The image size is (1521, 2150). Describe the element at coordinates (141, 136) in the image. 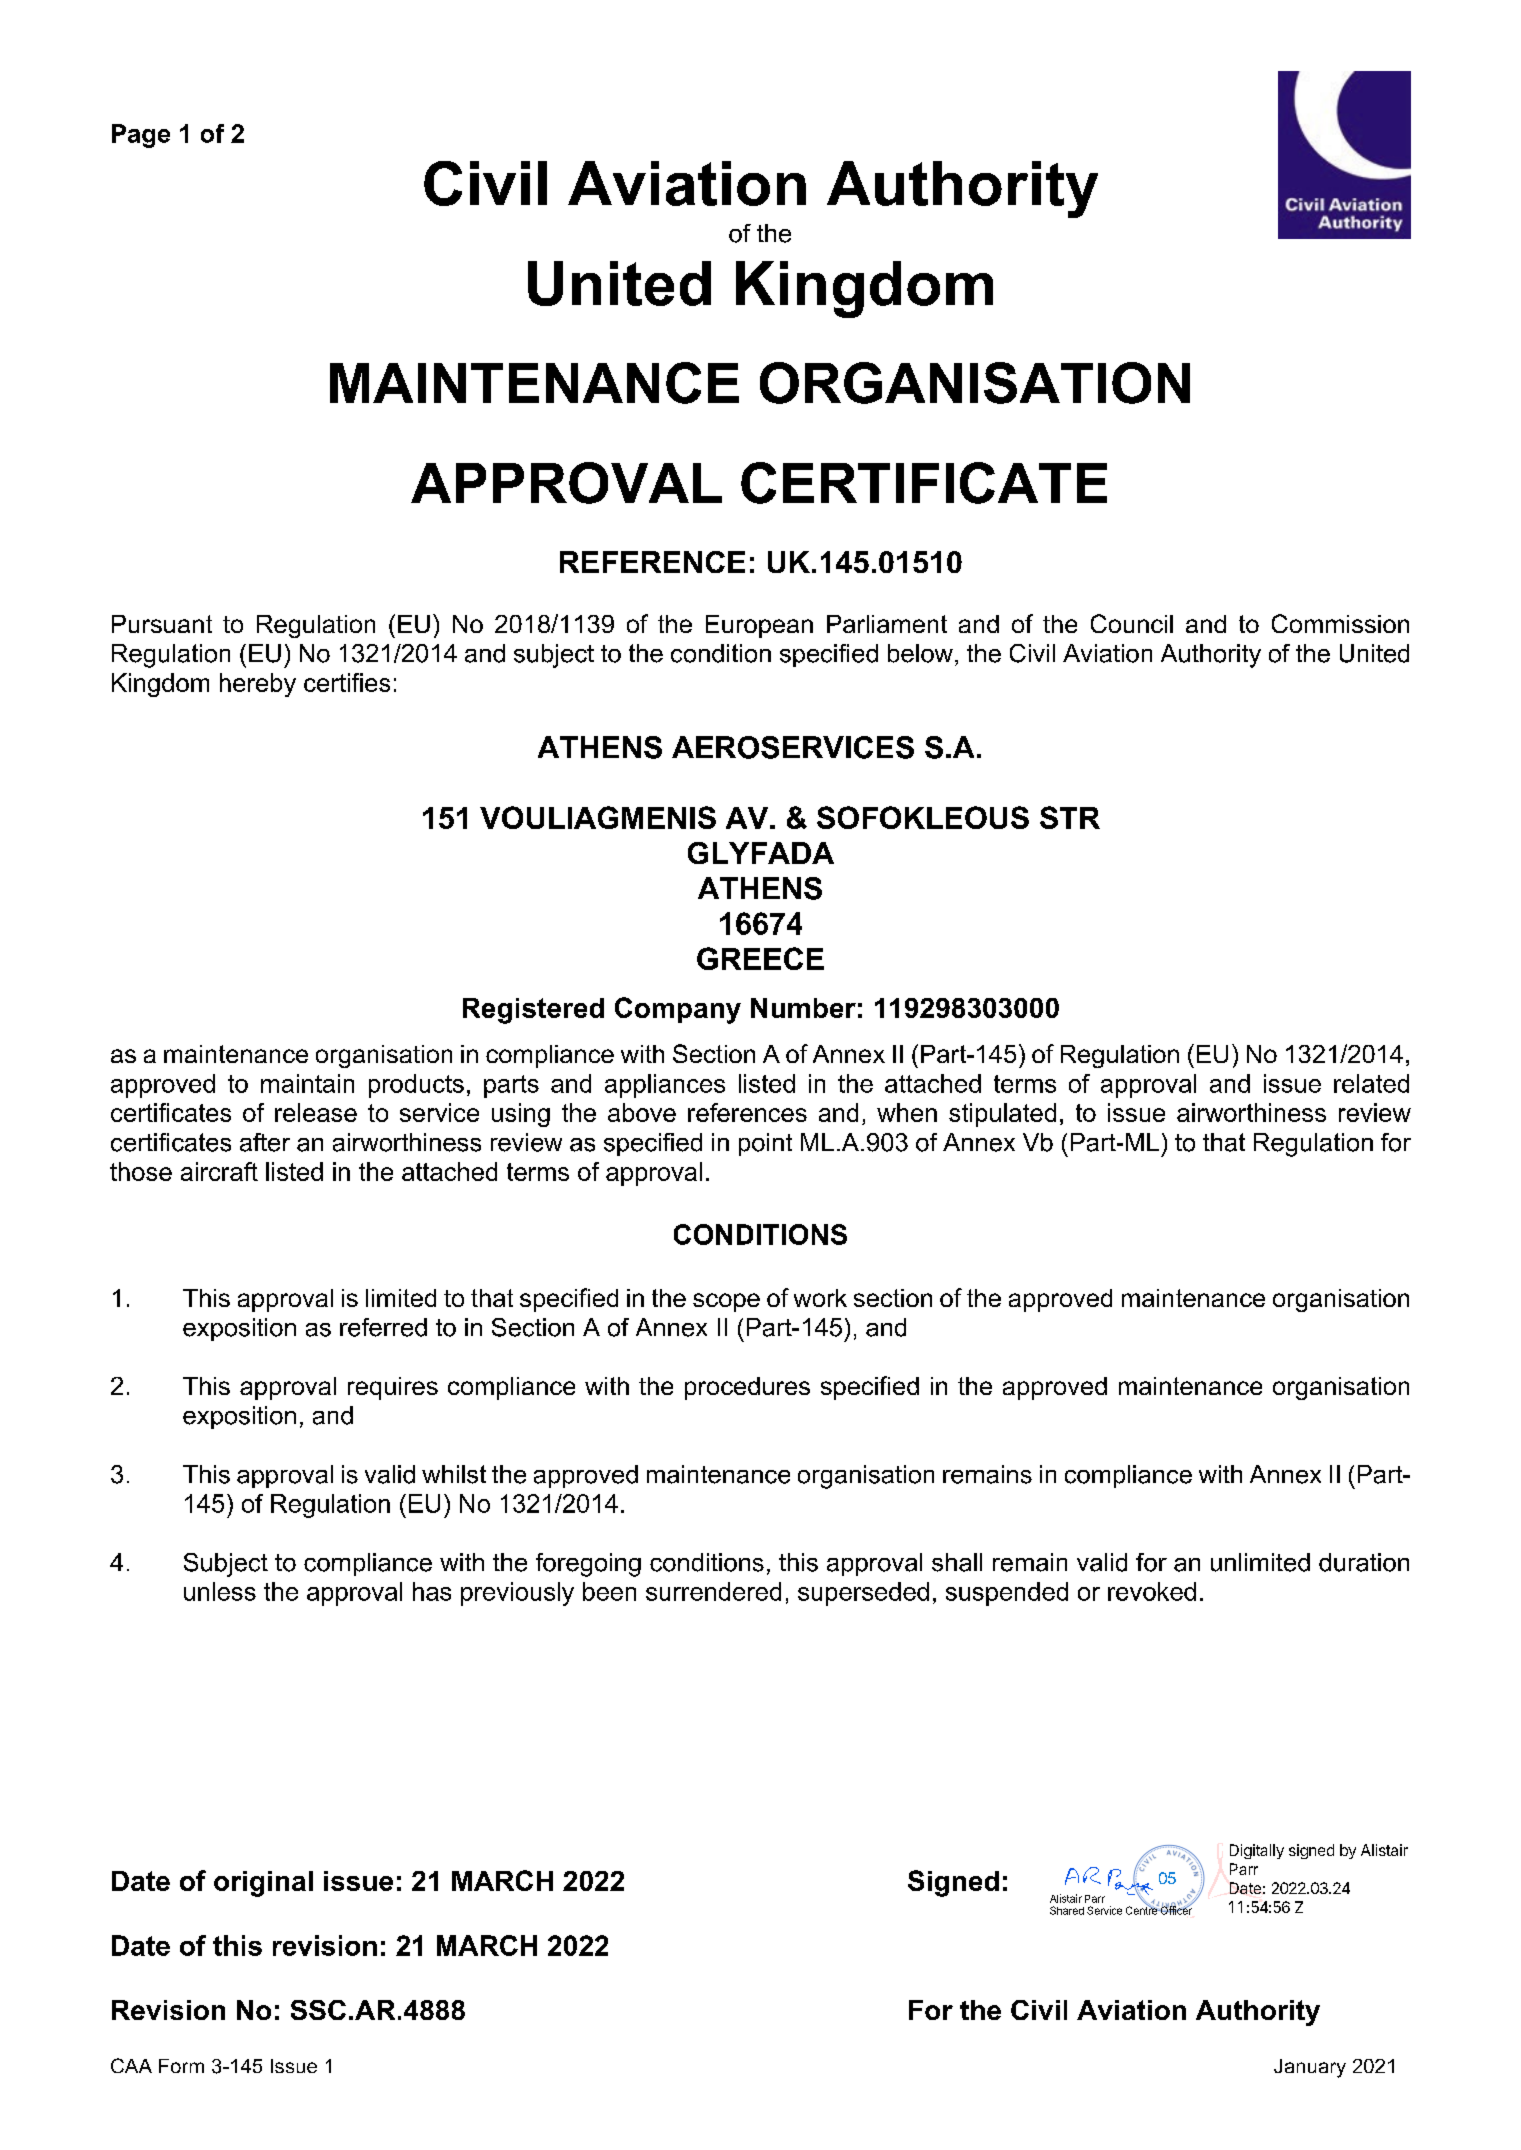

I see `Page` at that location.
